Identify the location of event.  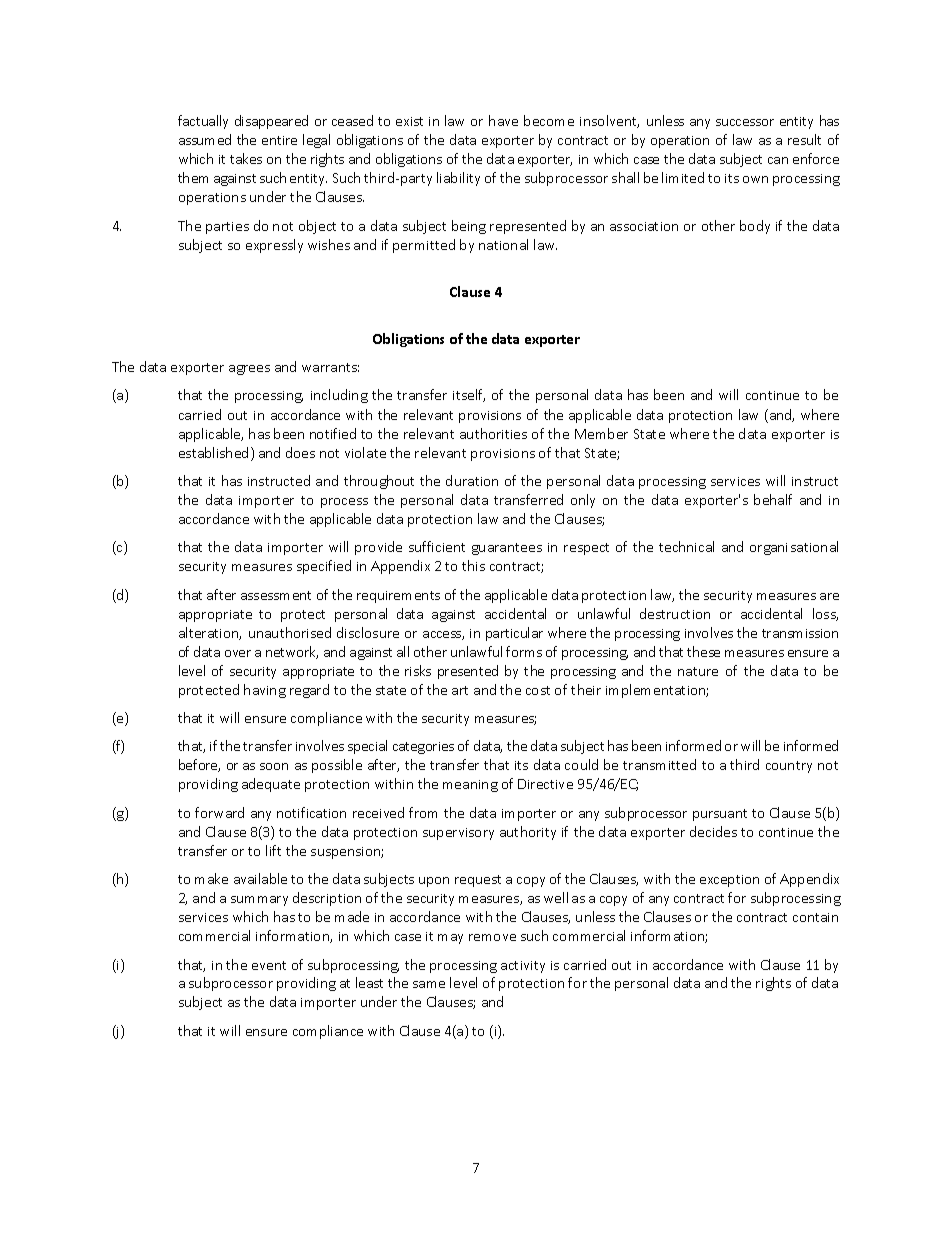
(269, 965).
